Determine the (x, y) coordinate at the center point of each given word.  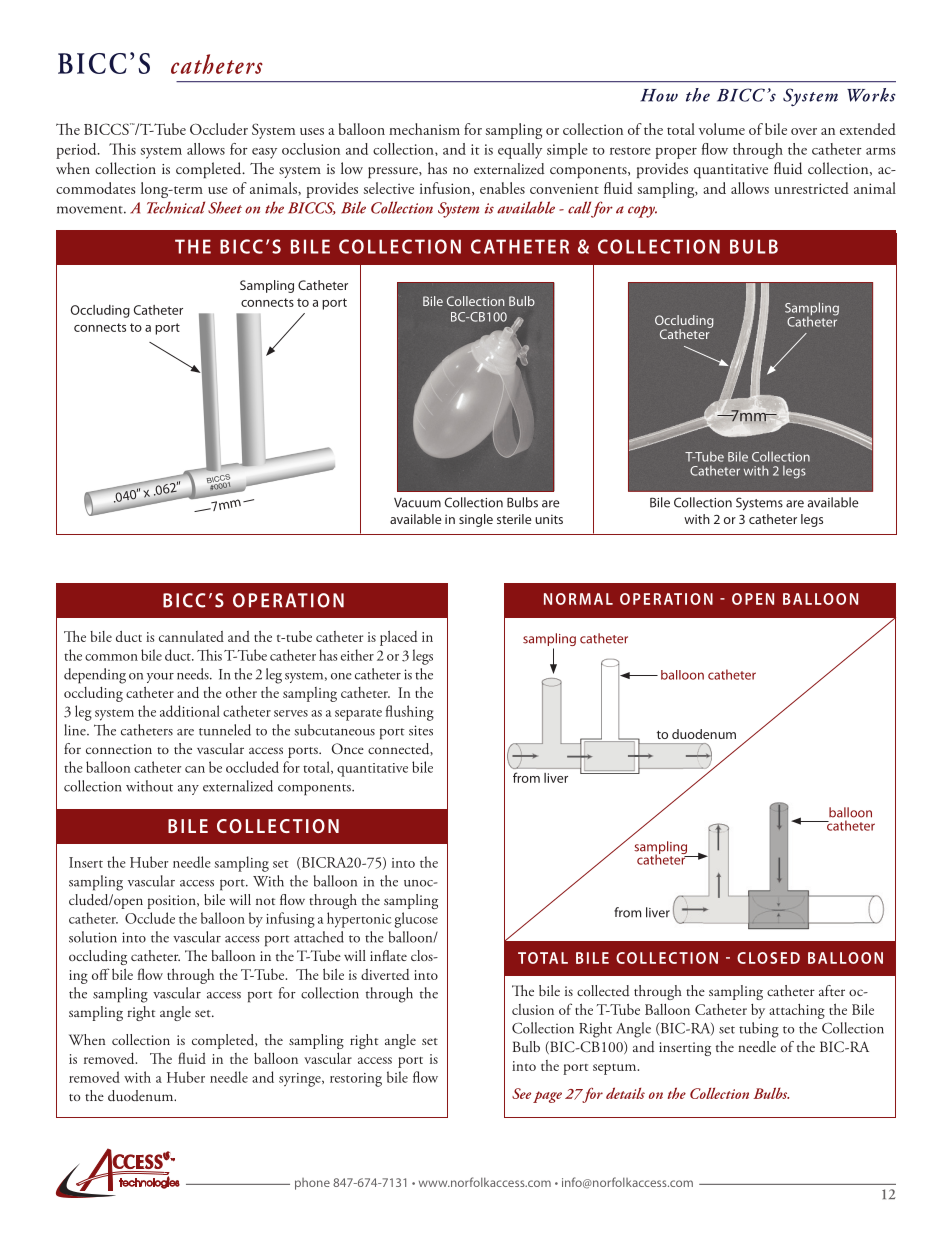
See (521, 1093)
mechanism (424, 129)
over (804, 131)
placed (399, 638)
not (265, 901)
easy (264, 153)
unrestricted (811, 188)
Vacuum (417, 503)
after (832, 990)
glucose (416, 920)
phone (312, 1184)
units (549, 519)
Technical (176, 207)
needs (194, 674)
